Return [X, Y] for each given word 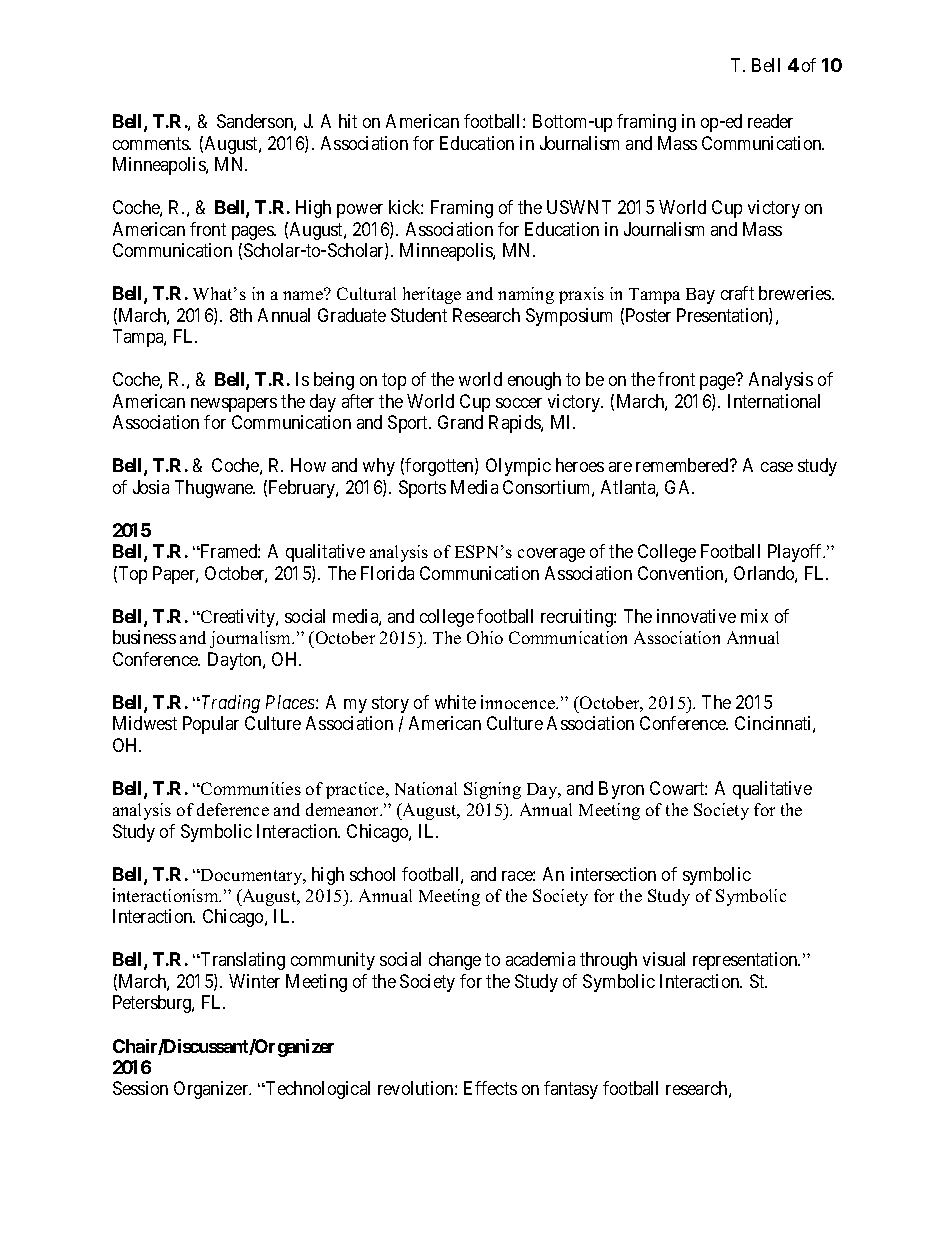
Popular [211, 725]
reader [770, 121]
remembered [684, 465]
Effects [490, 1088]
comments [151, 143]
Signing [492, 790]
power [360, 211]
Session [140, 1088]
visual [664, 959]
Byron [621, 790]
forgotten [440, 467]
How [308, 465]
